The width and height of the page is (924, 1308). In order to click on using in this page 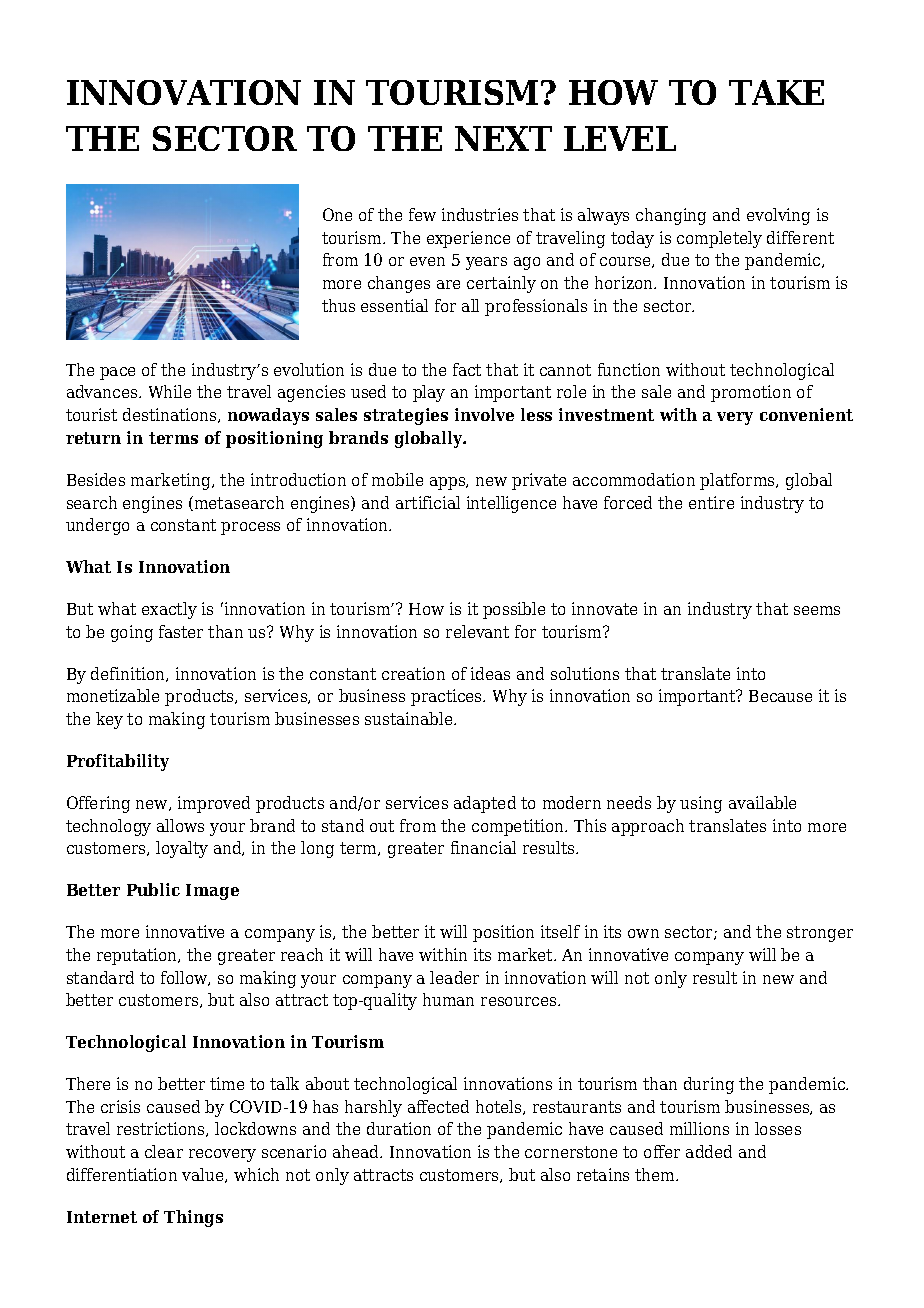, I will do `click(701, 804)`.
